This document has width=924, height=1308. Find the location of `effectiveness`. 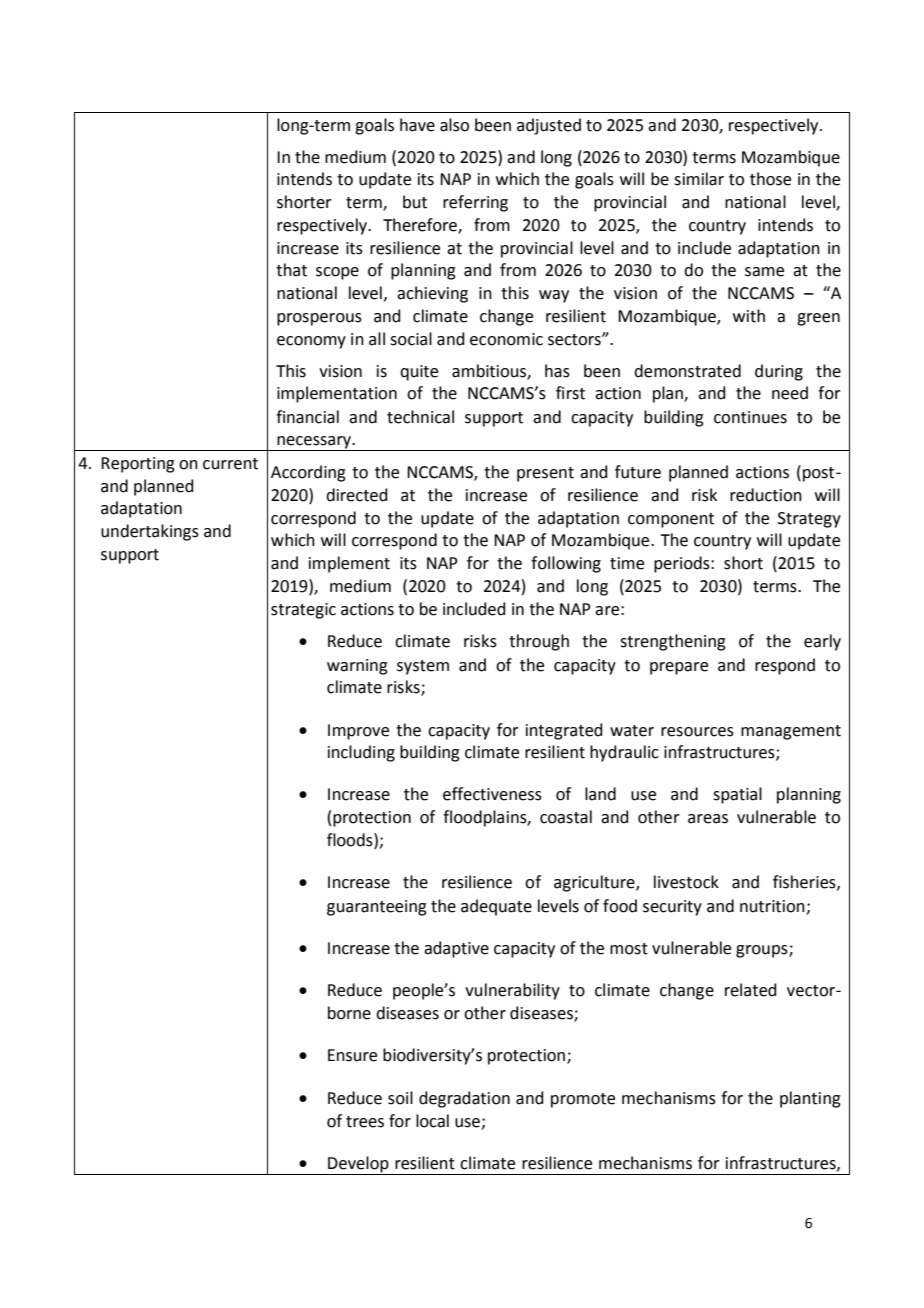

effectiveness is located at coordinates (492, 794).
